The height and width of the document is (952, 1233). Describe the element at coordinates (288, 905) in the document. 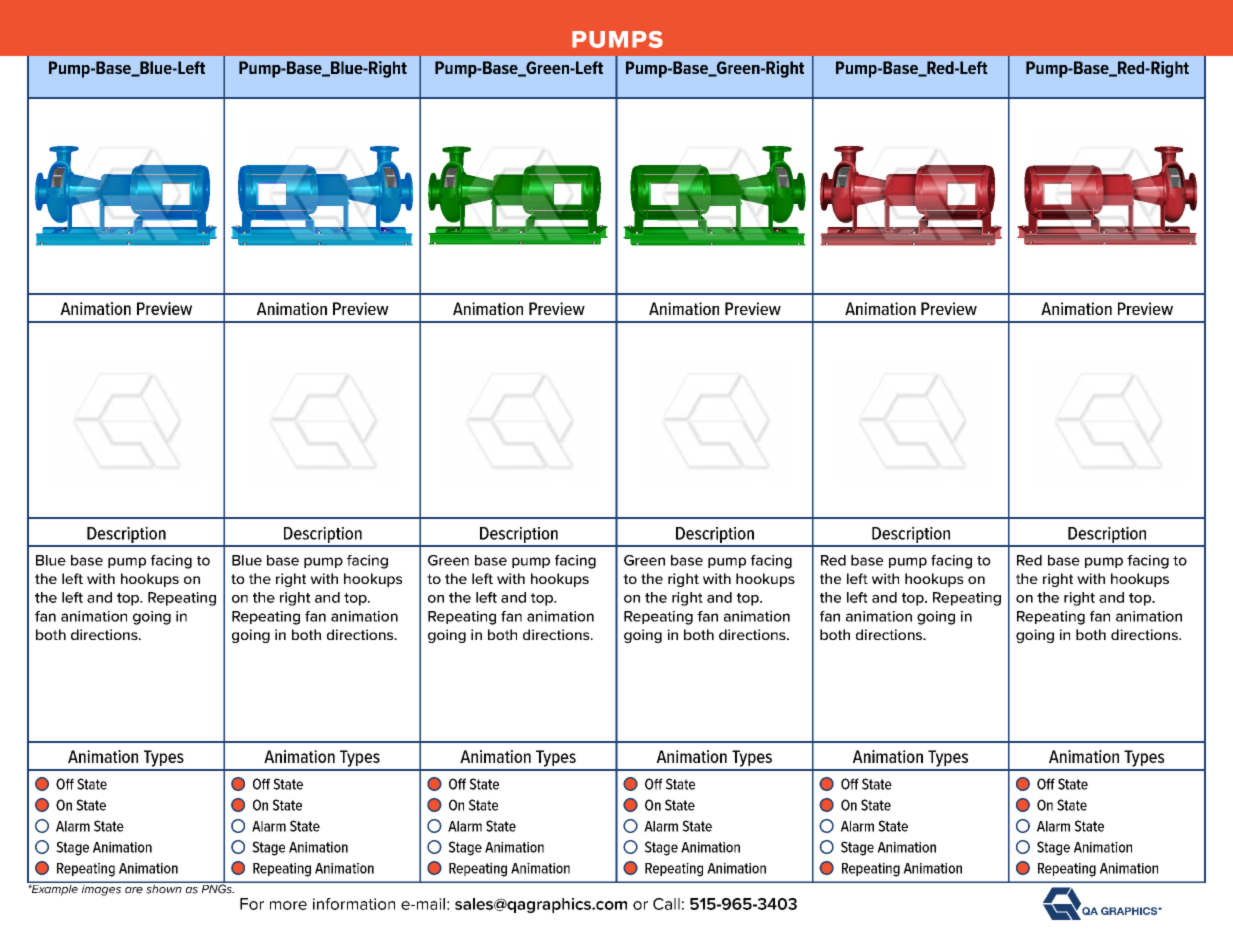

I see `more` at that location.
